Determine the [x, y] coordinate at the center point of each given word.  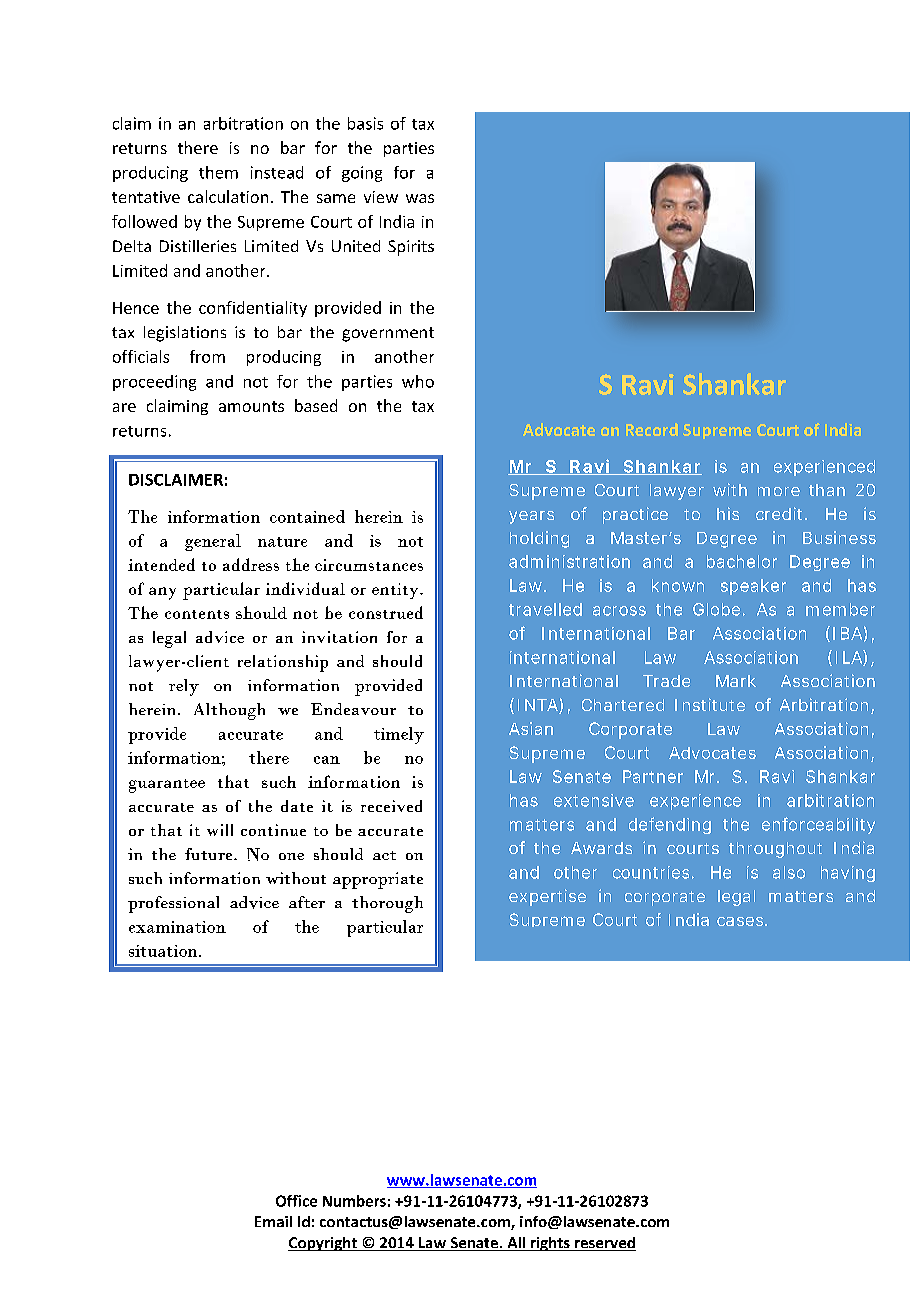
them [218, 172]
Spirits [411, 248]
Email [273, 1221]
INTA [538, 705]
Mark [736, 681]
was [420, 198]
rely [184, 687]
